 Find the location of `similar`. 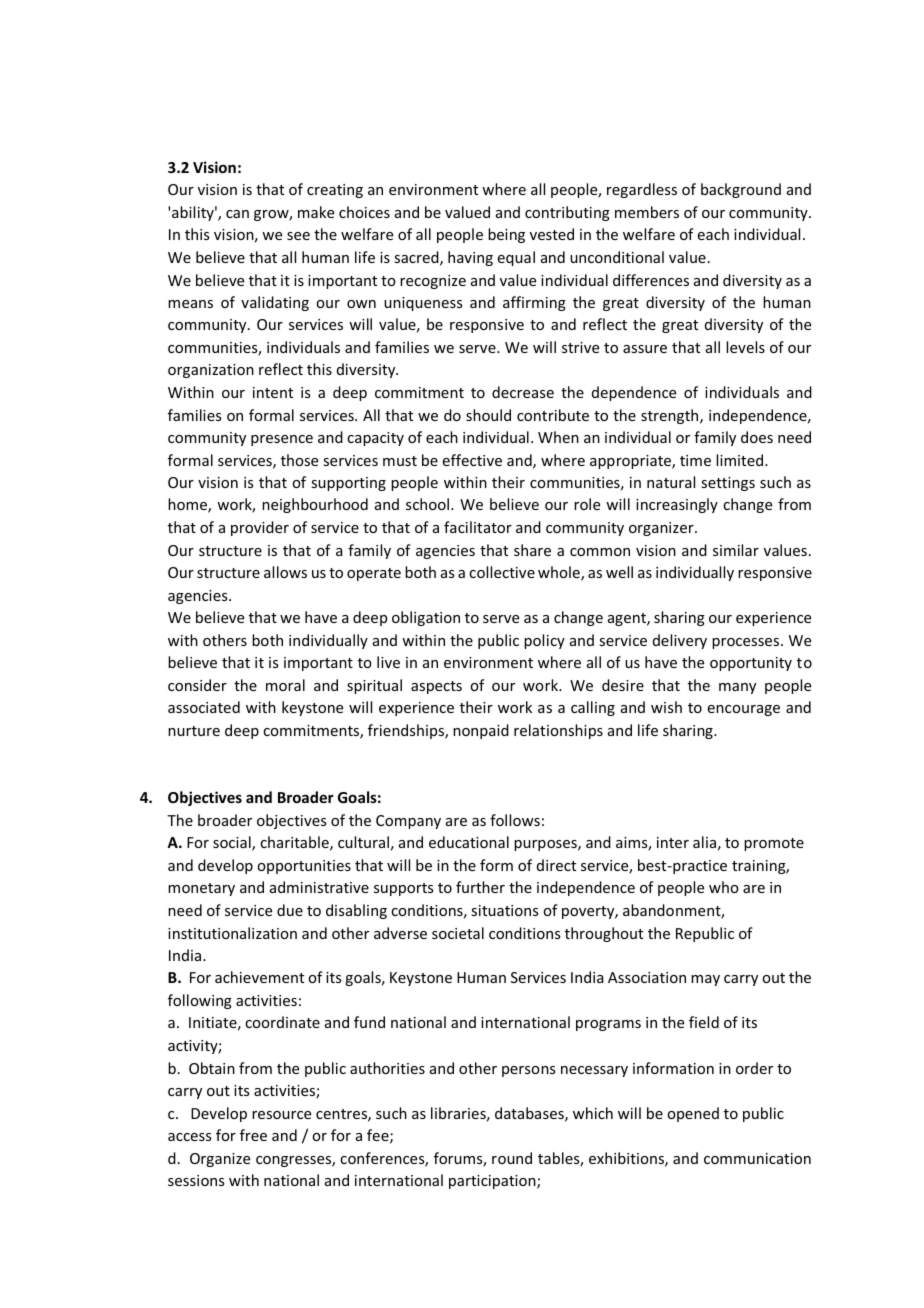

similar is located at coordinates (736, 550).
